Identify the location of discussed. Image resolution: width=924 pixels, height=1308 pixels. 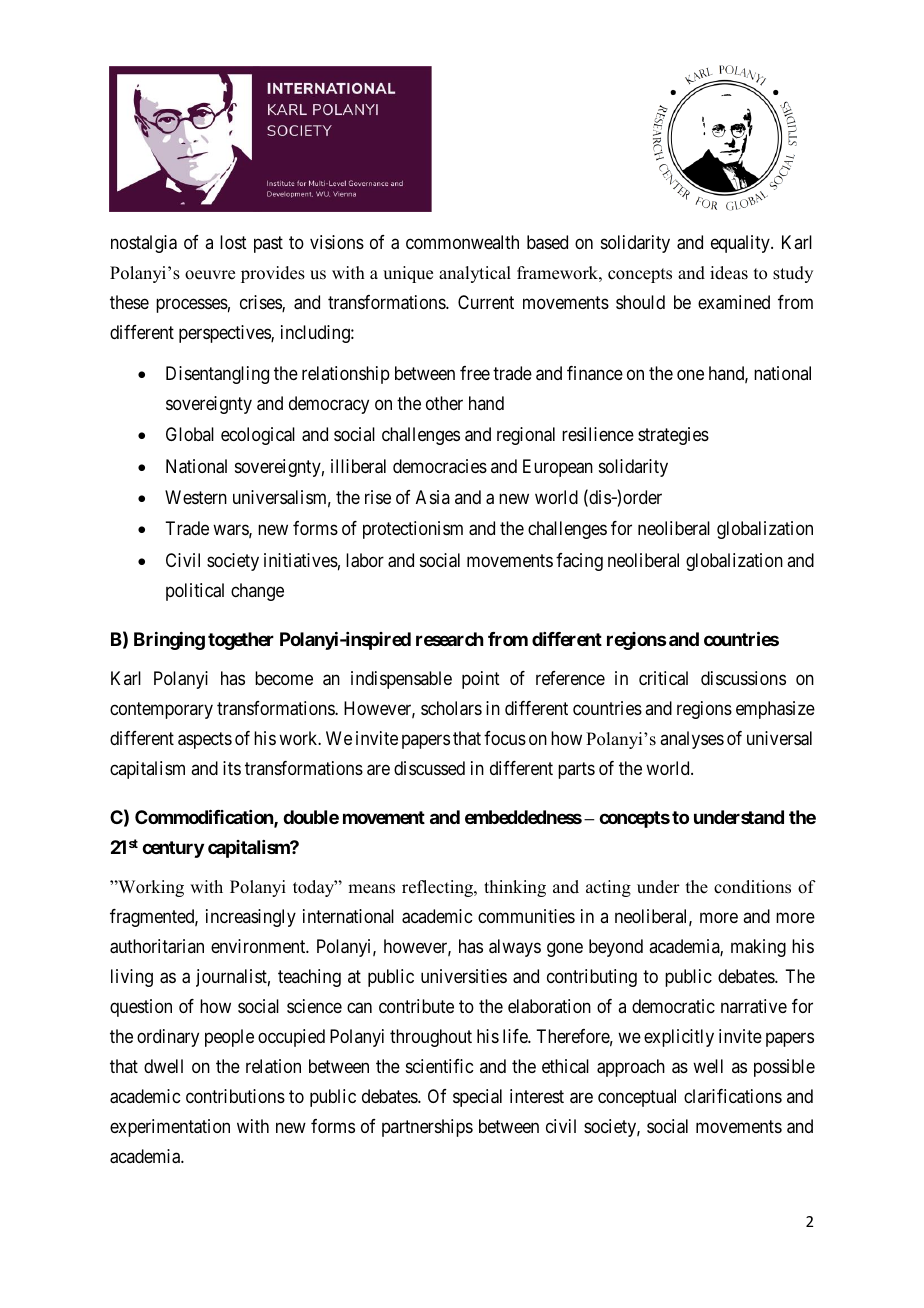
(429, 768).
